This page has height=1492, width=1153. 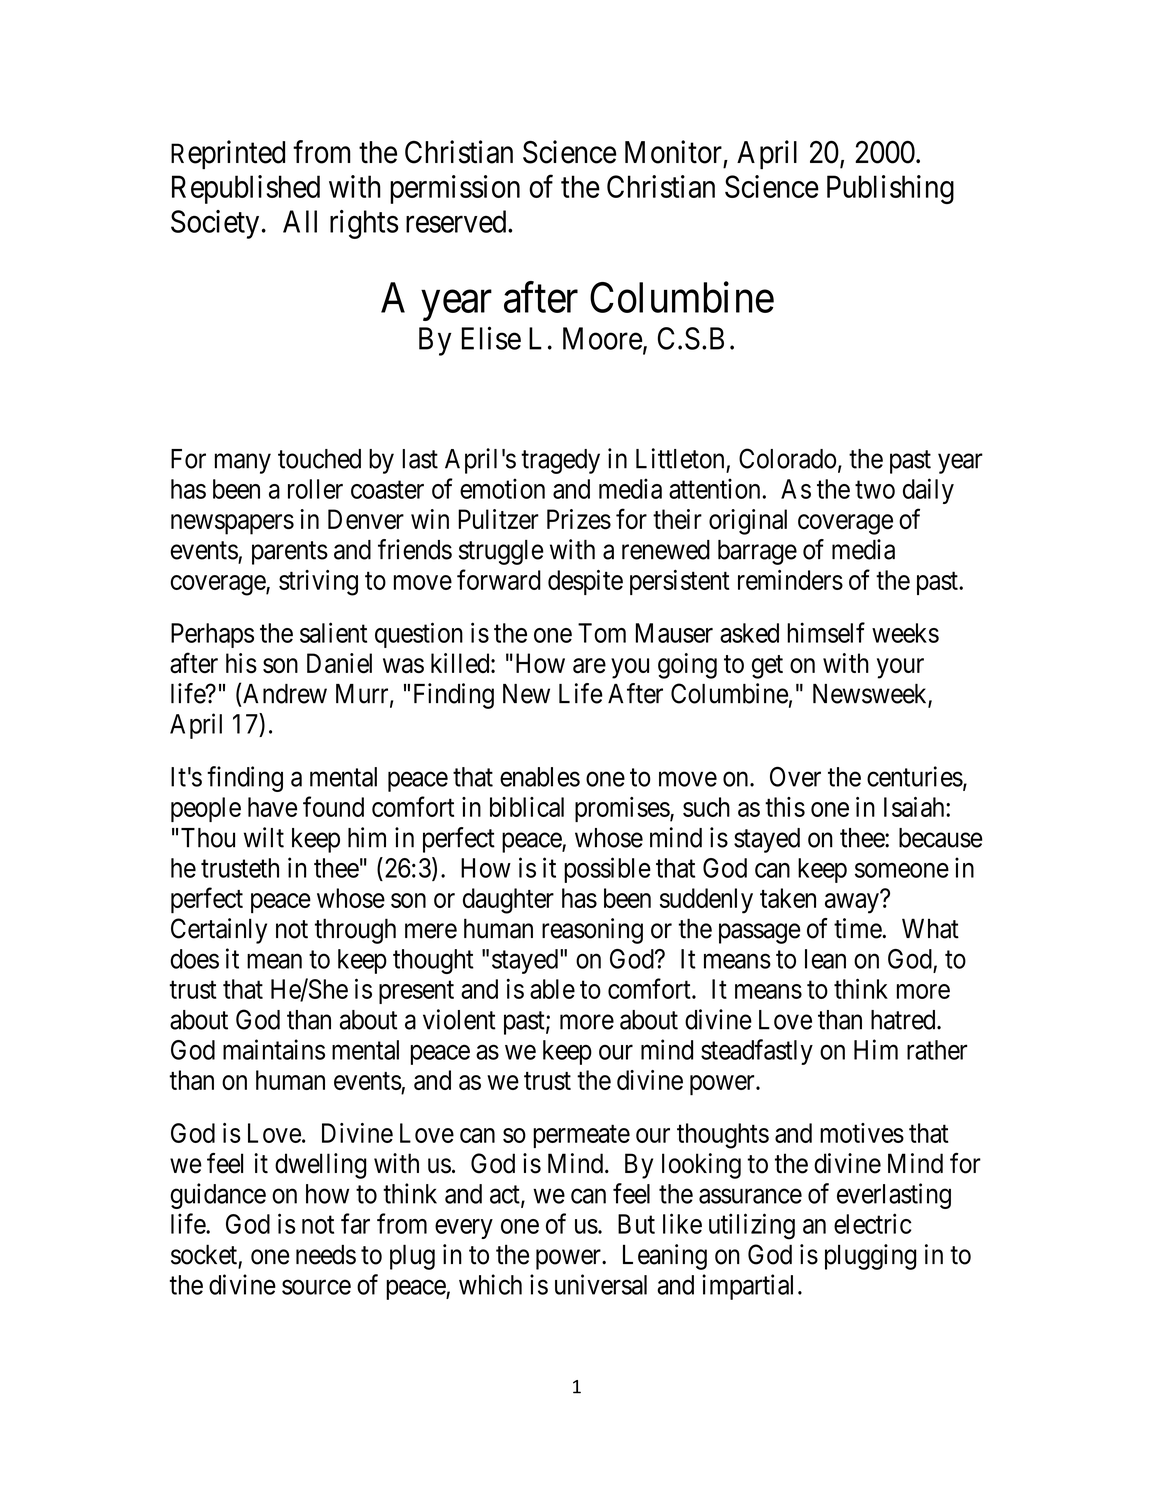 I want to click on tragedy, so click(x=560, y=461).
